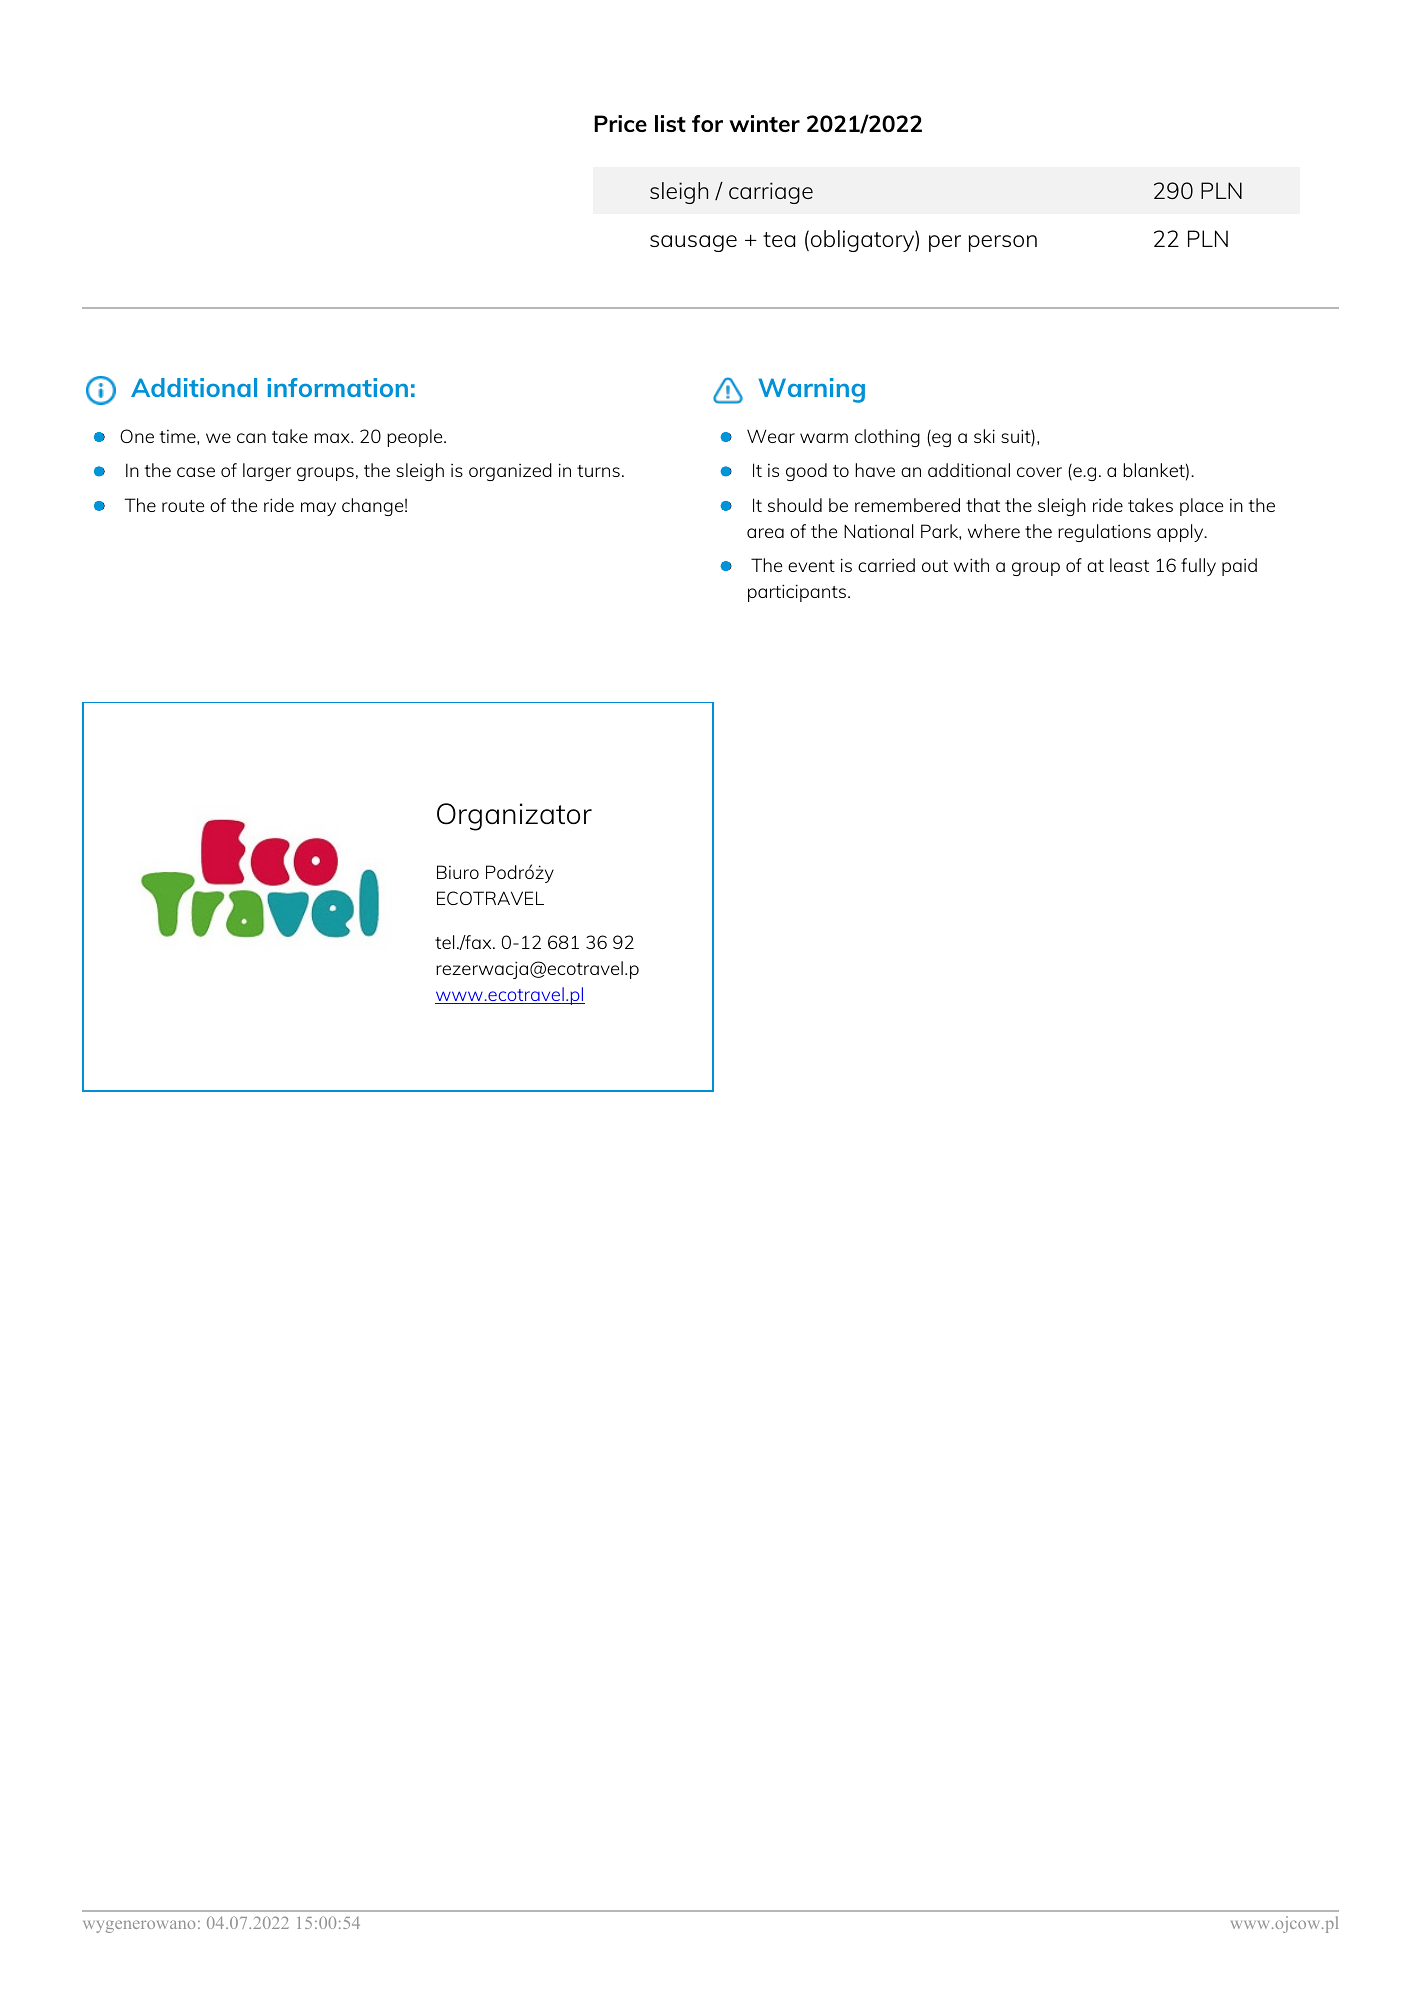 The width and height of the document is (1422, 2012). I want to click on information, so click(337, 387).
